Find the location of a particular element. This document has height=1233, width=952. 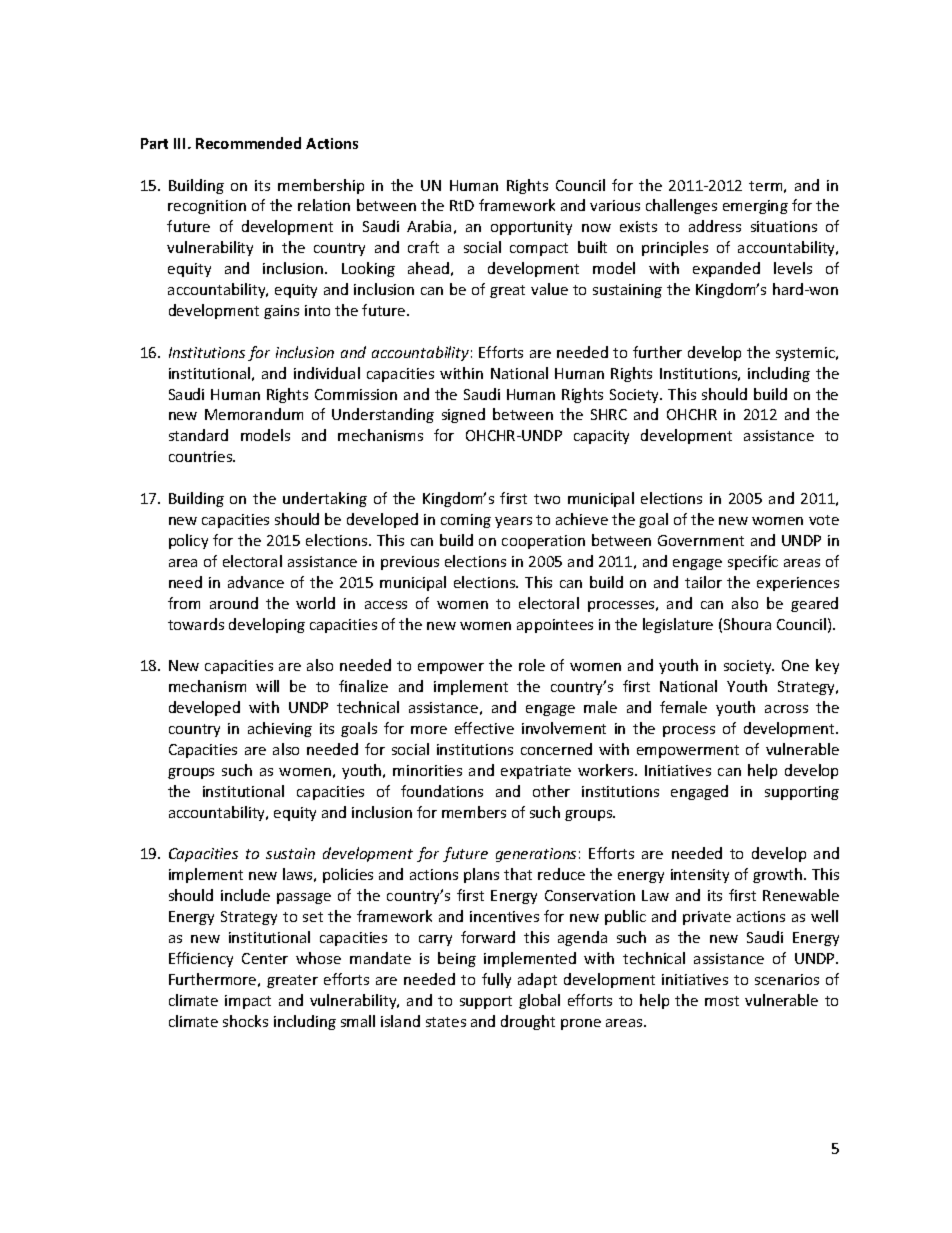

Recommended is located at coordinates (248, 143).
